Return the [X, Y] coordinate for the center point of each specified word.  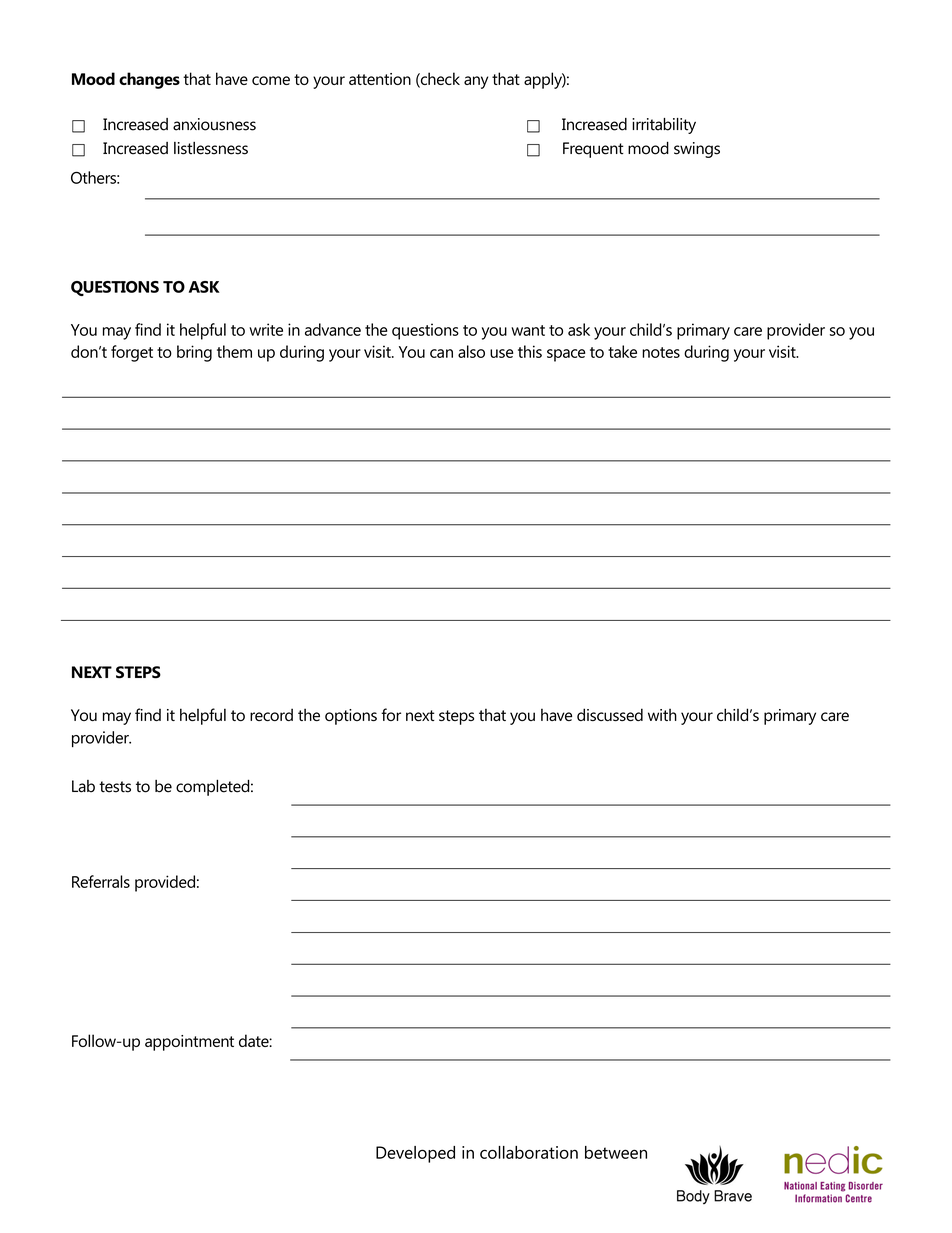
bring [194, 353]
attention [380, 79]
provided [165, 883]
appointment [189, 1043]
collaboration [529, 1152]
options [351, 717]
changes [149, 80]
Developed [415, 1154]
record [271, 714]
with [662, 715]
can [441, 353]
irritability [664, 126]
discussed [610, 714]
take [622, 351]
